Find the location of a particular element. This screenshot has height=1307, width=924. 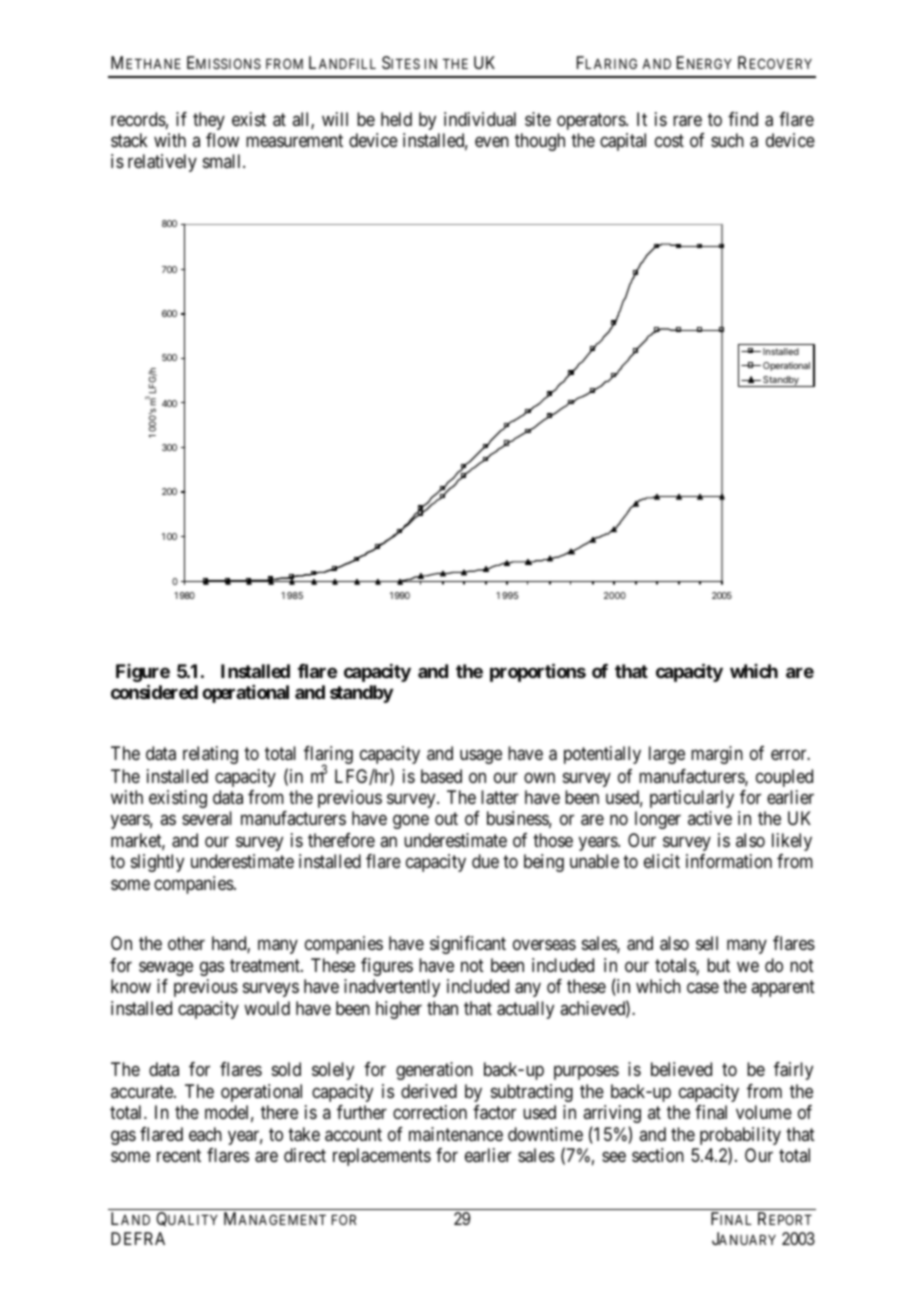

maintenance is located at coordinates (456, 1134).
